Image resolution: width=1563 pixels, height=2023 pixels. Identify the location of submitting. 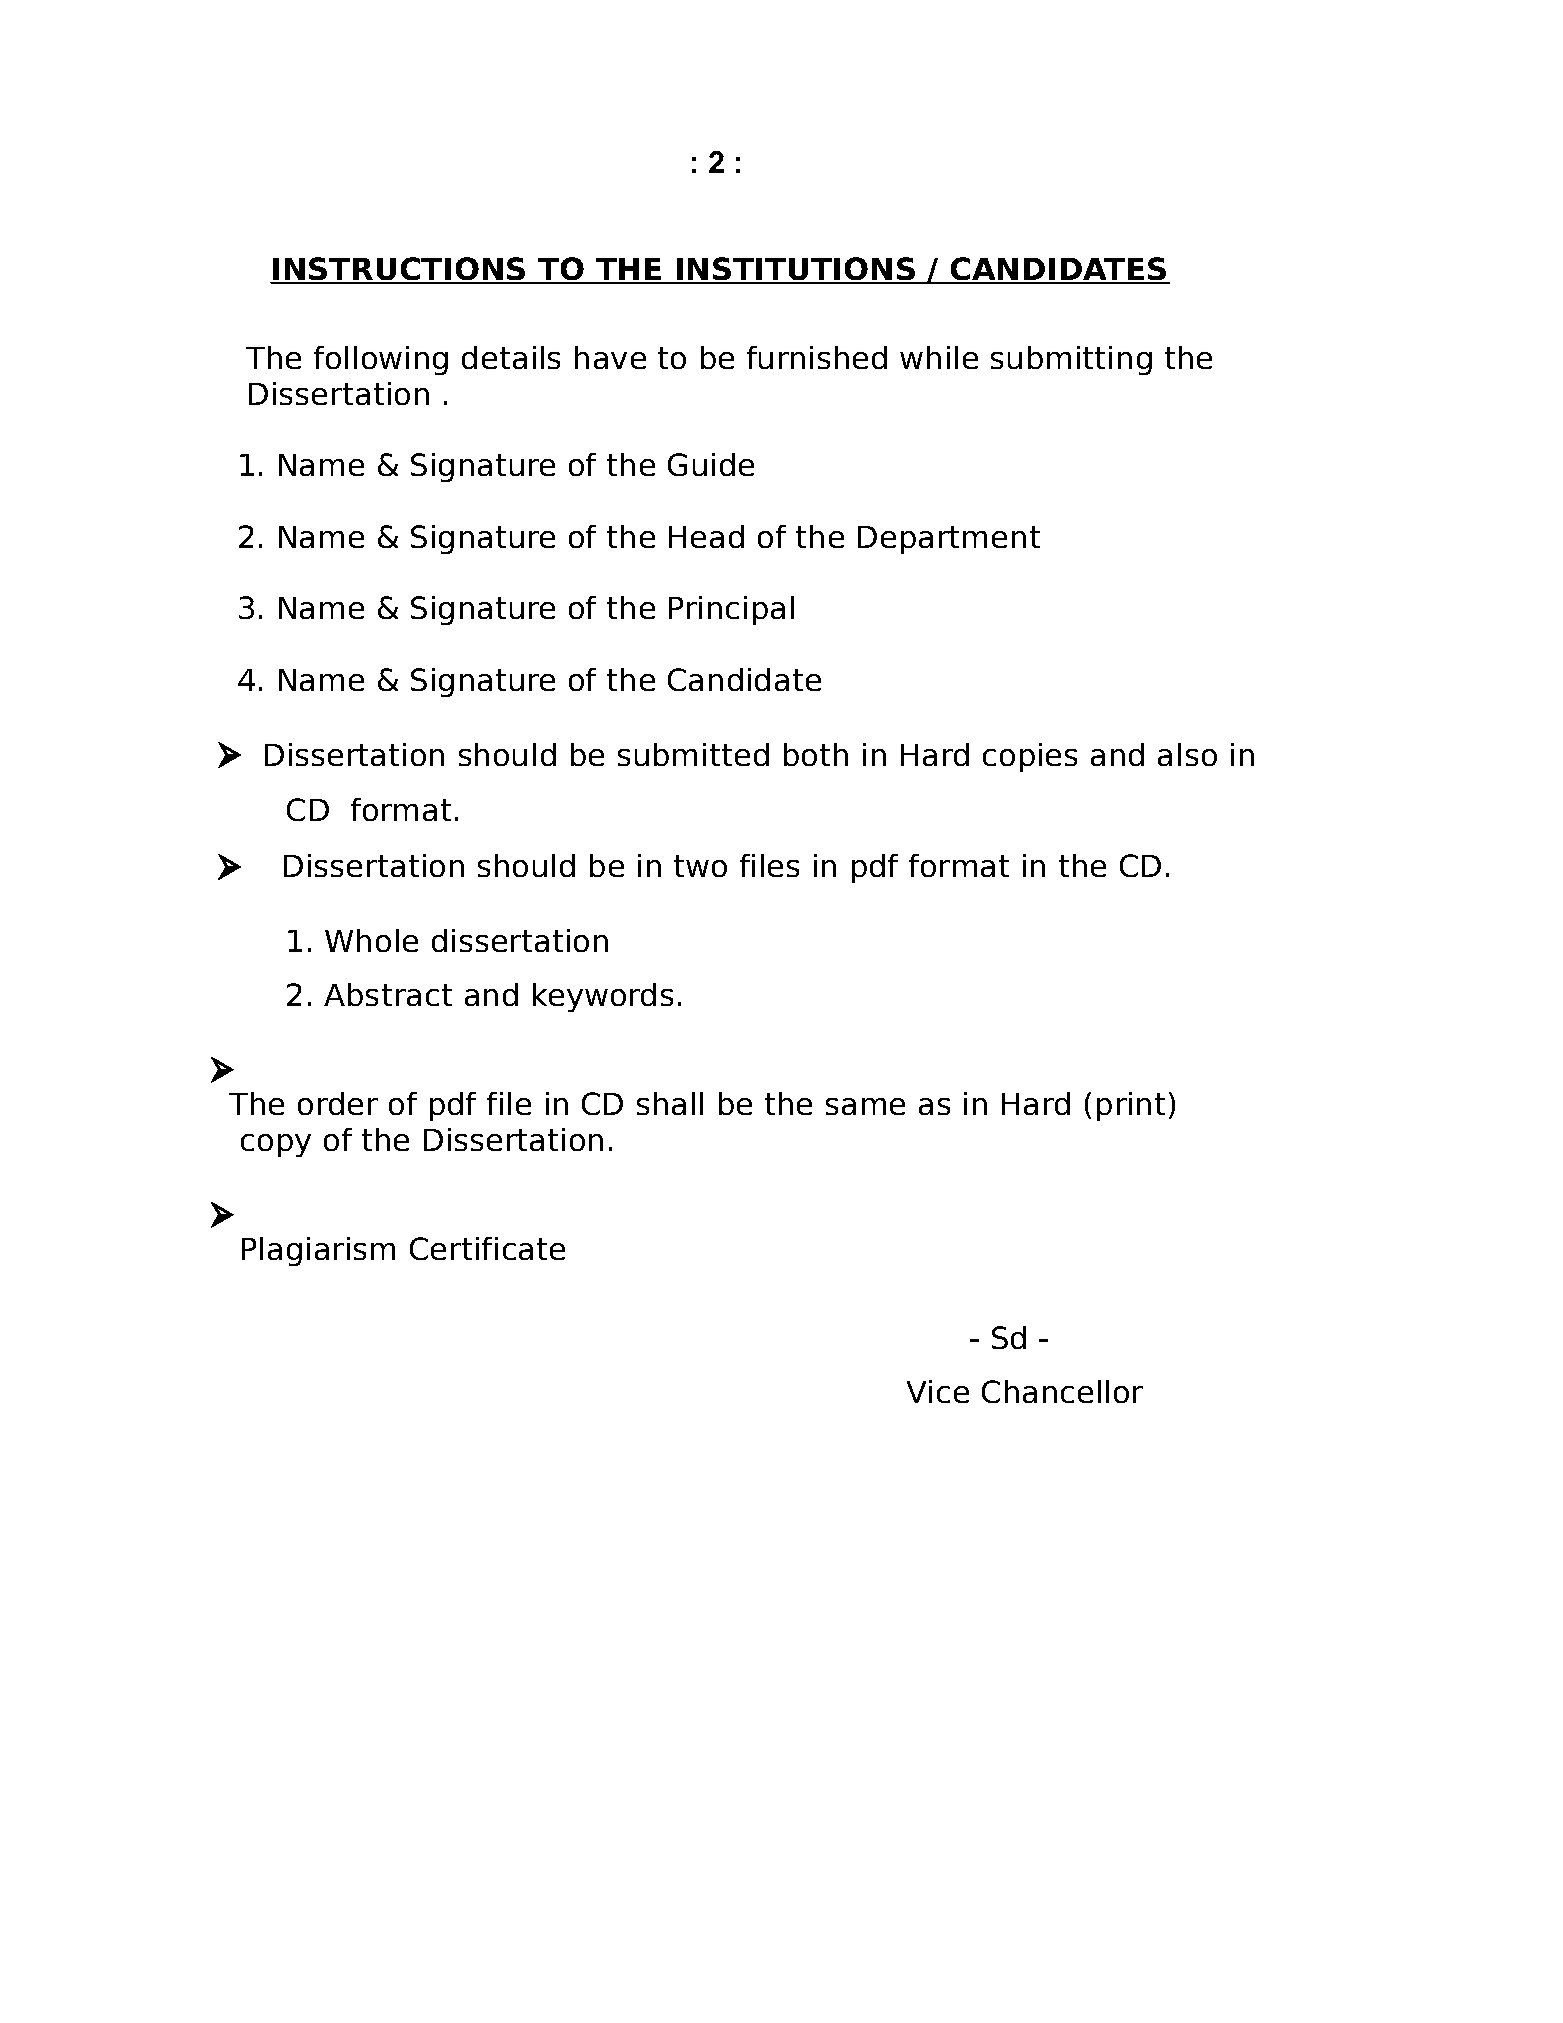
(1071, 360).
